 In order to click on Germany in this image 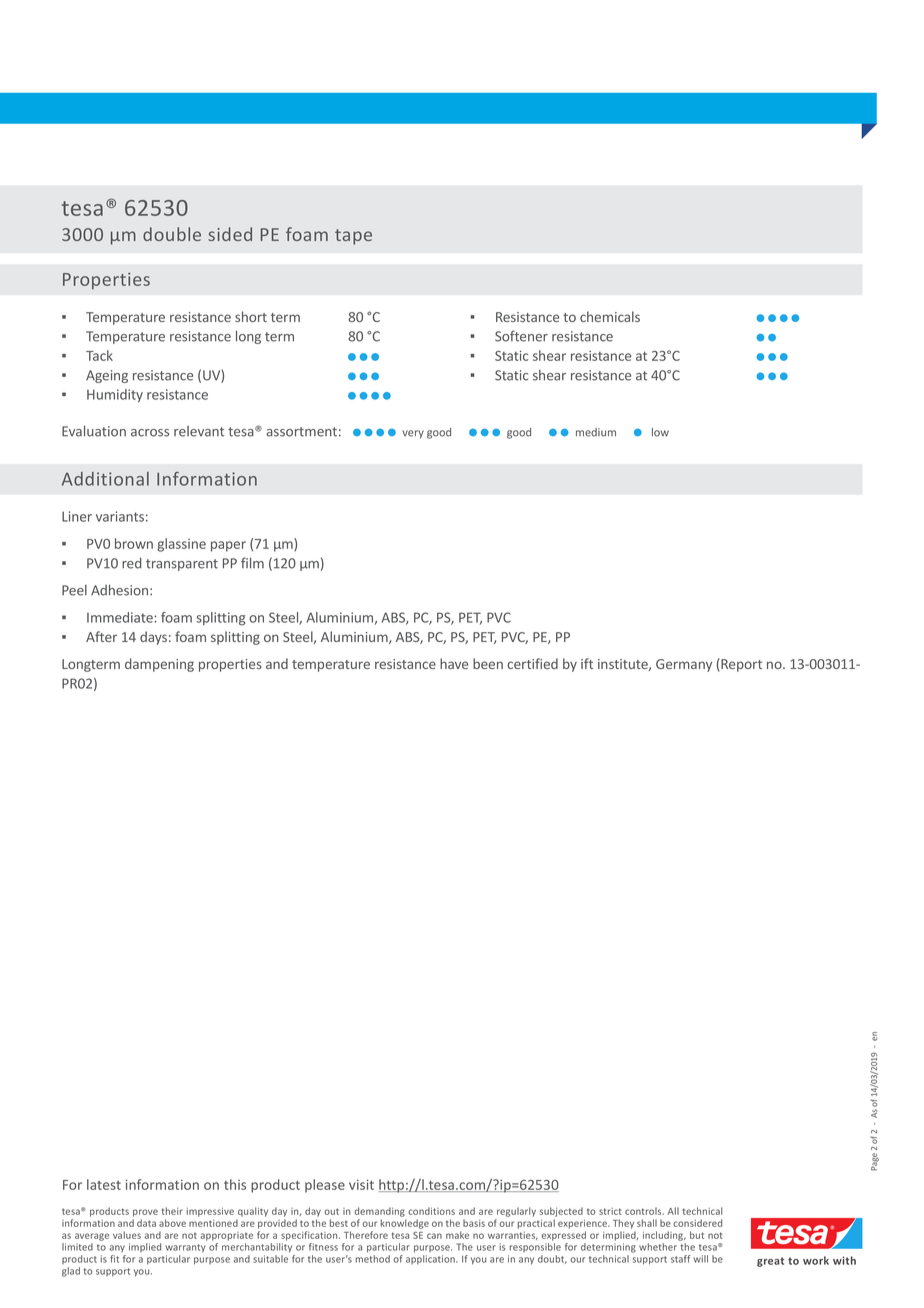, I will do `click(684, 665)`.
